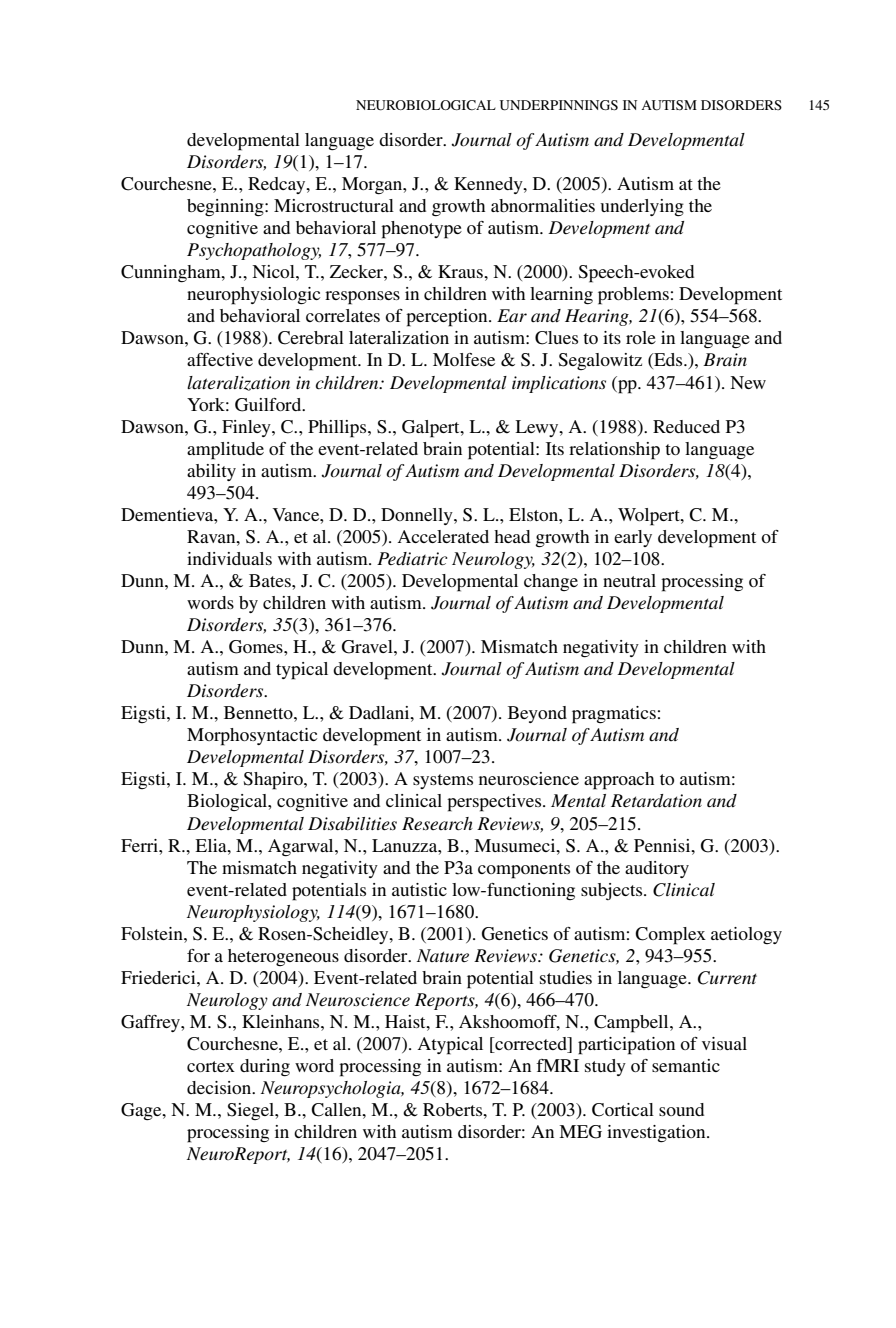  I want to click on corrected, so click(531, 1045).
